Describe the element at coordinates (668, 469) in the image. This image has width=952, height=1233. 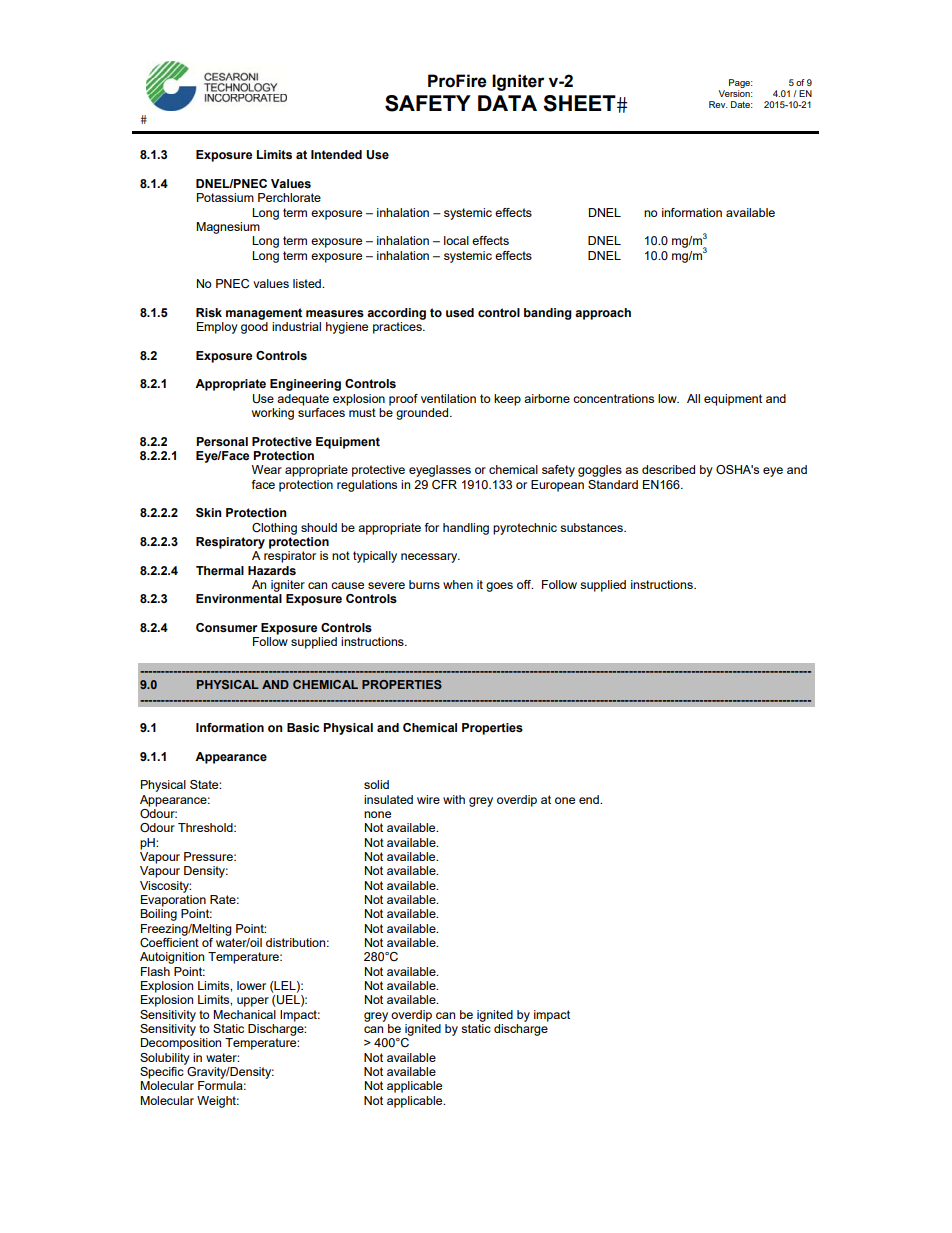
I see `described` at that location.
